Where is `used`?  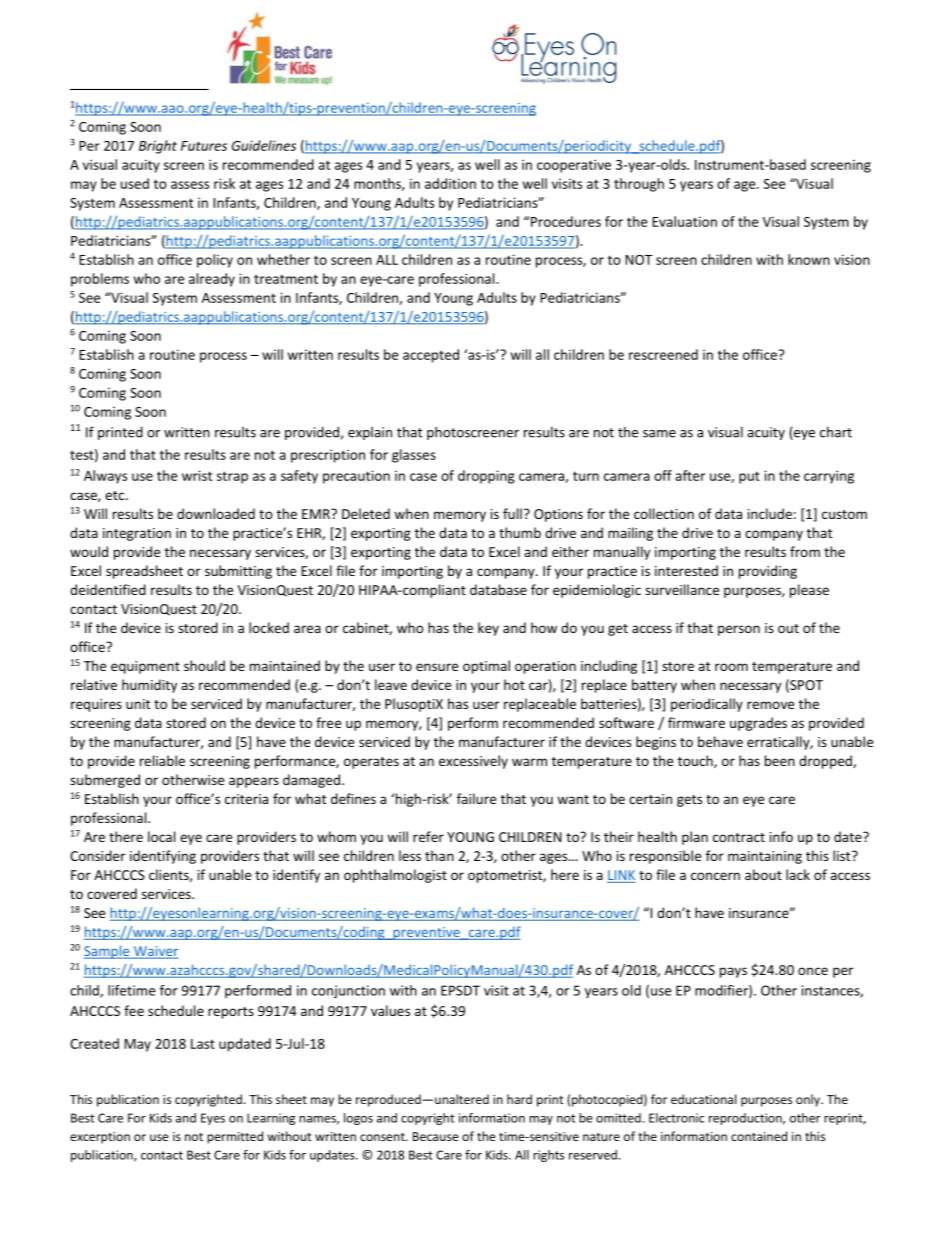 used is located at coordinates (135, 183).
